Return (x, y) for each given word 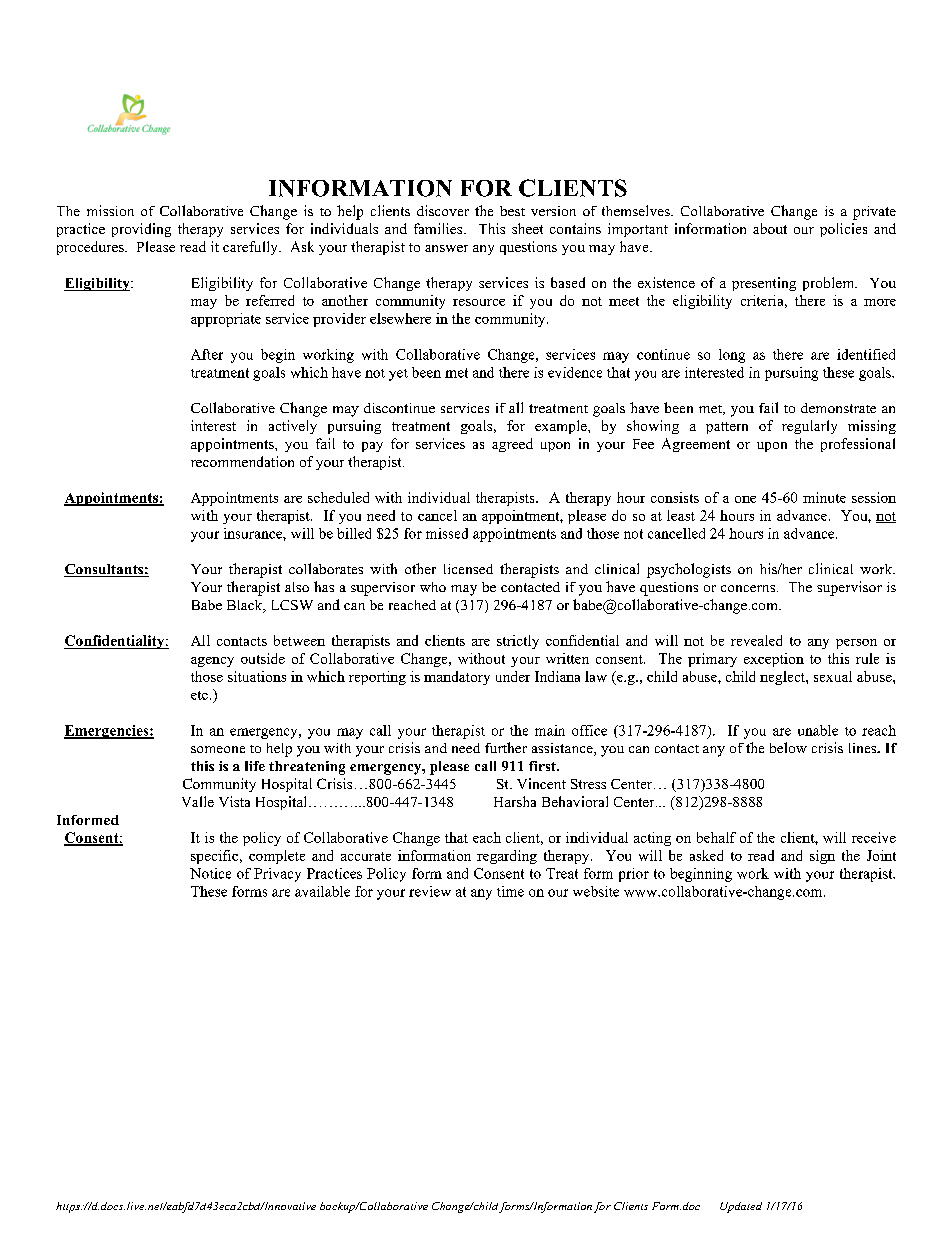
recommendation (242, 461)
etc (199, 695)
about (770, 228)
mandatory (457, 678)
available (322, 891)
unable (818, 730)
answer (446, 248)
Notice (210, 873)
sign (822, 857)
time (510, 891)
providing (141, 230)
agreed (512, 445)
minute (824, 497)
